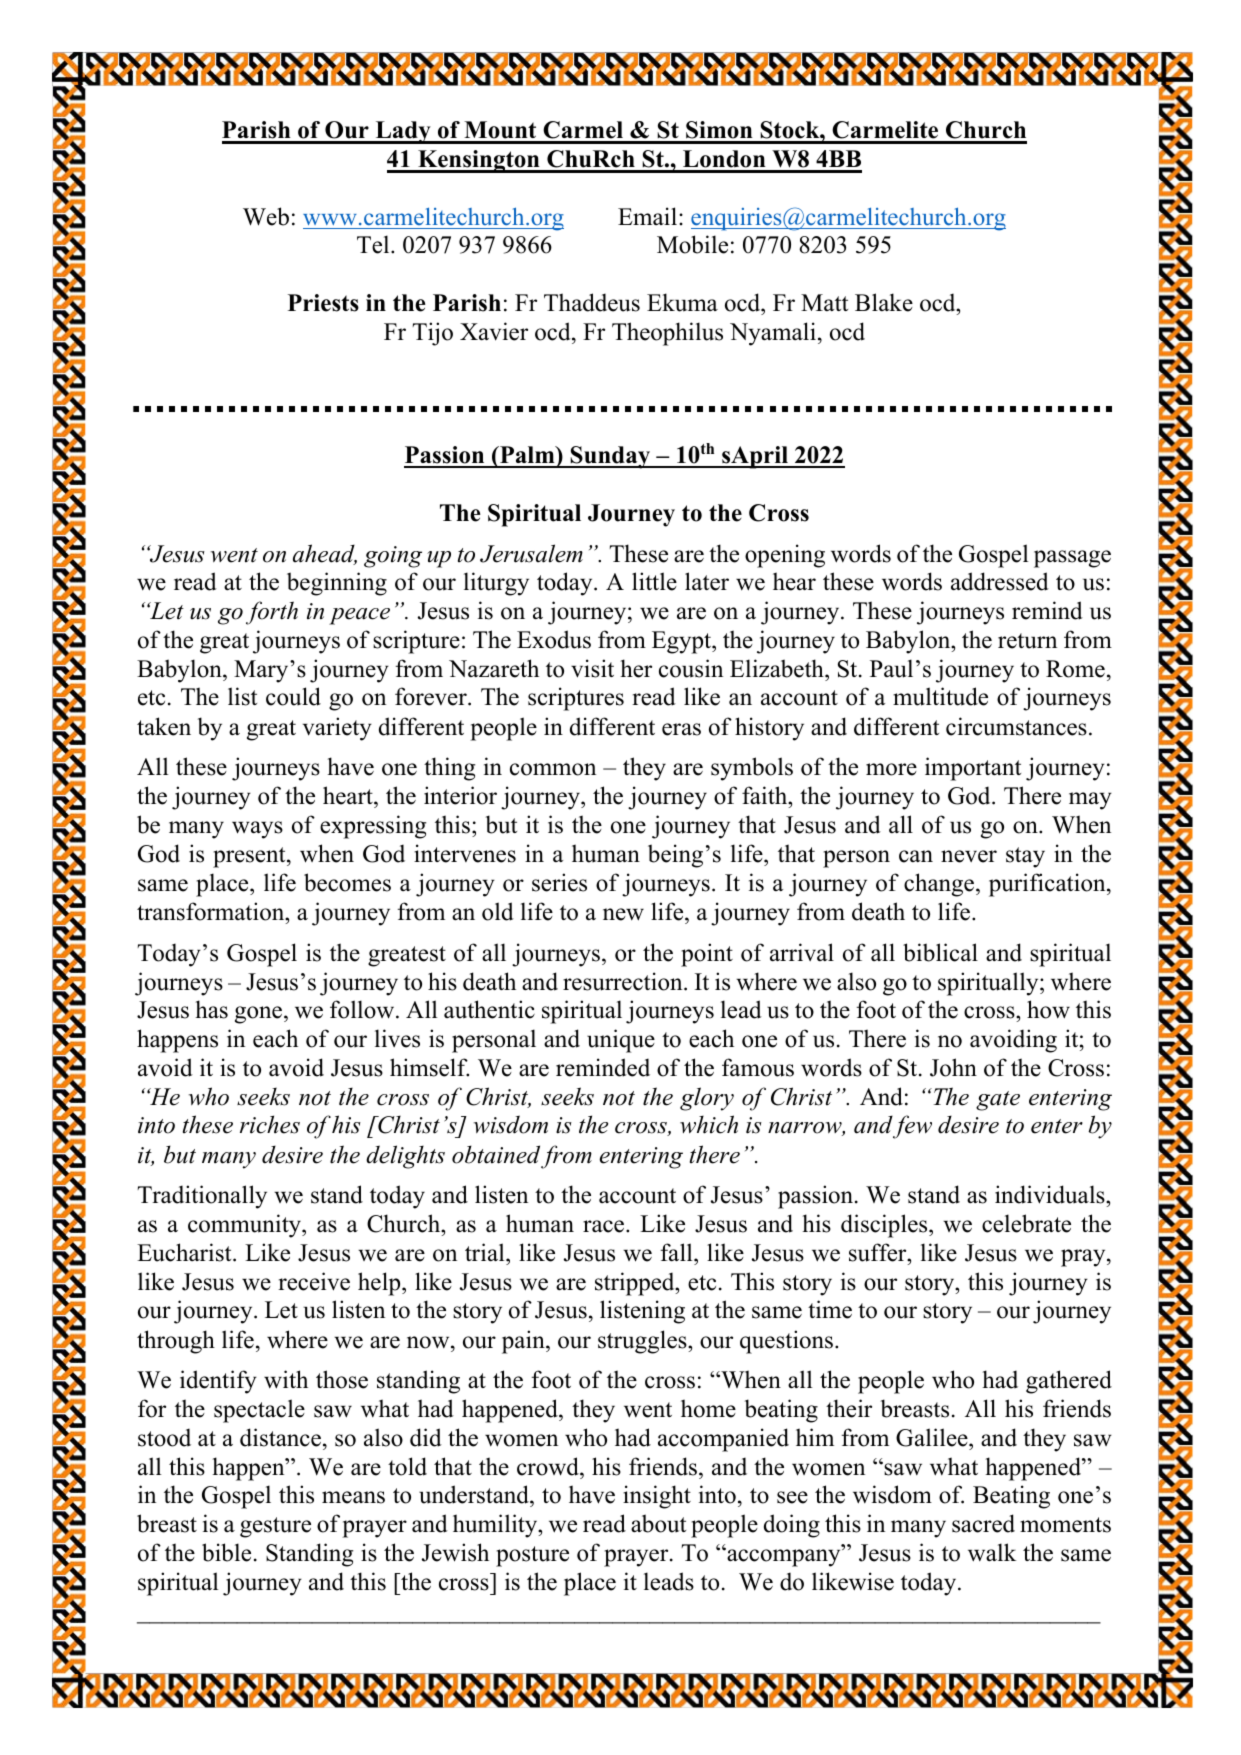 The image size is (1241, 1755). What do you see at coordinates (275, 1527) in the image?
I see `gesture` at bounding box center [275, 1527].
